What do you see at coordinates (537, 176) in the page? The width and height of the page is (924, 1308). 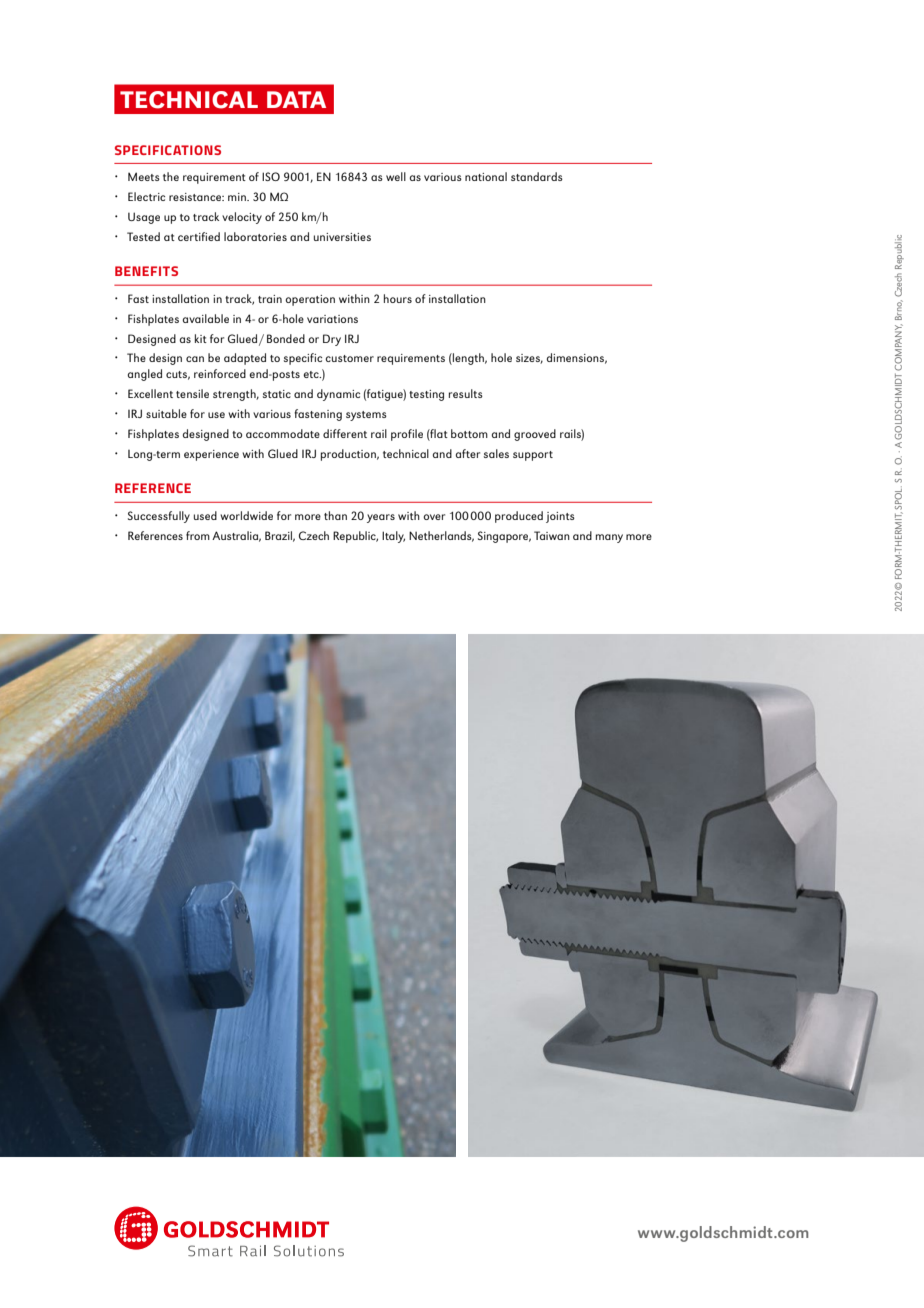 I see `standards` at bounding box center [537, 176].
